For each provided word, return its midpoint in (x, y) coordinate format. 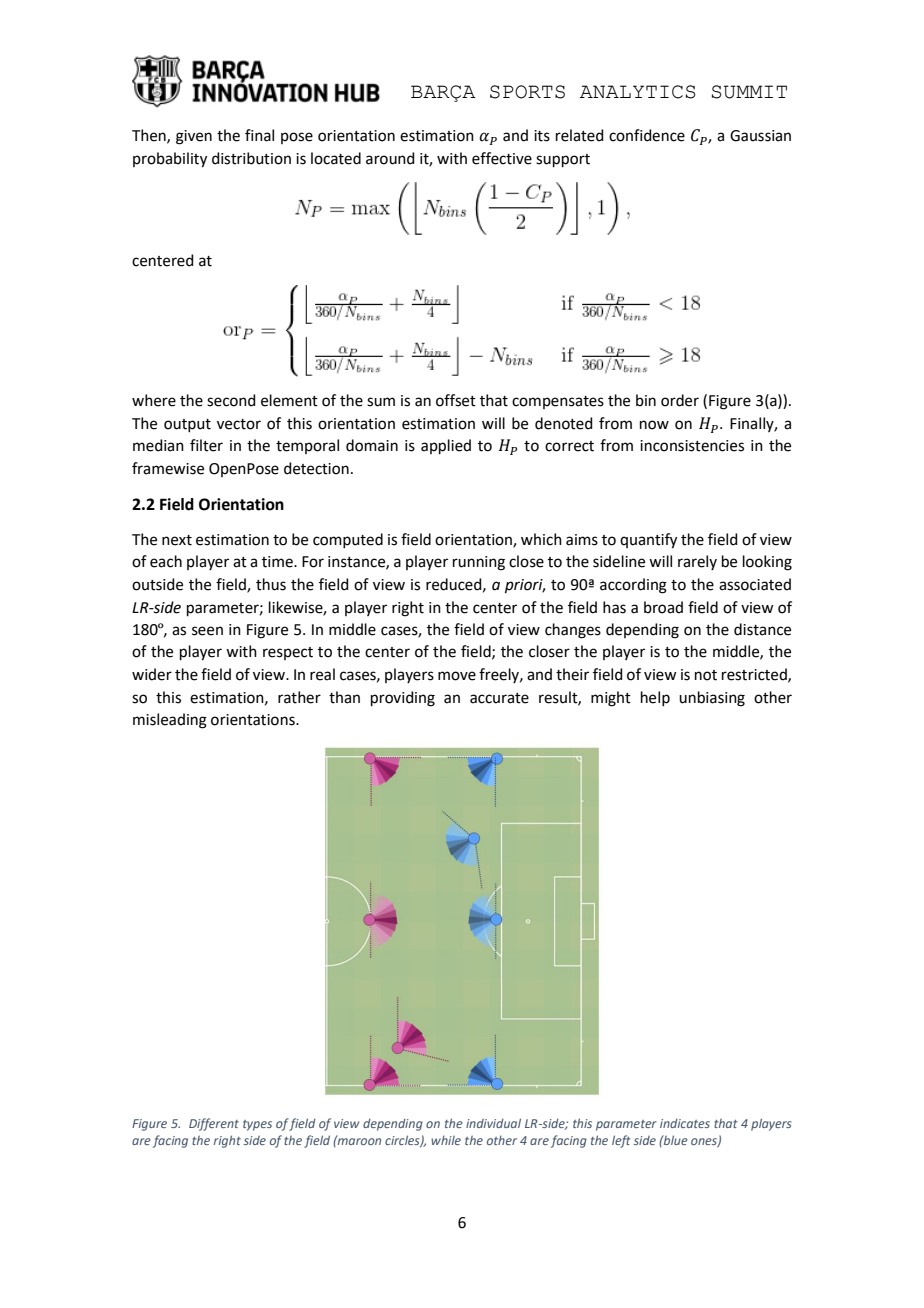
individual (493, 1123)
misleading (170, 721)
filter (206, 445)
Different (214, 1124)
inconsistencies (692, 446)
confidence (647, 135)
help (655, 698)
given (194, 137)
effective (502, 158)
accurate (499, 698)
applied (446, 446)
